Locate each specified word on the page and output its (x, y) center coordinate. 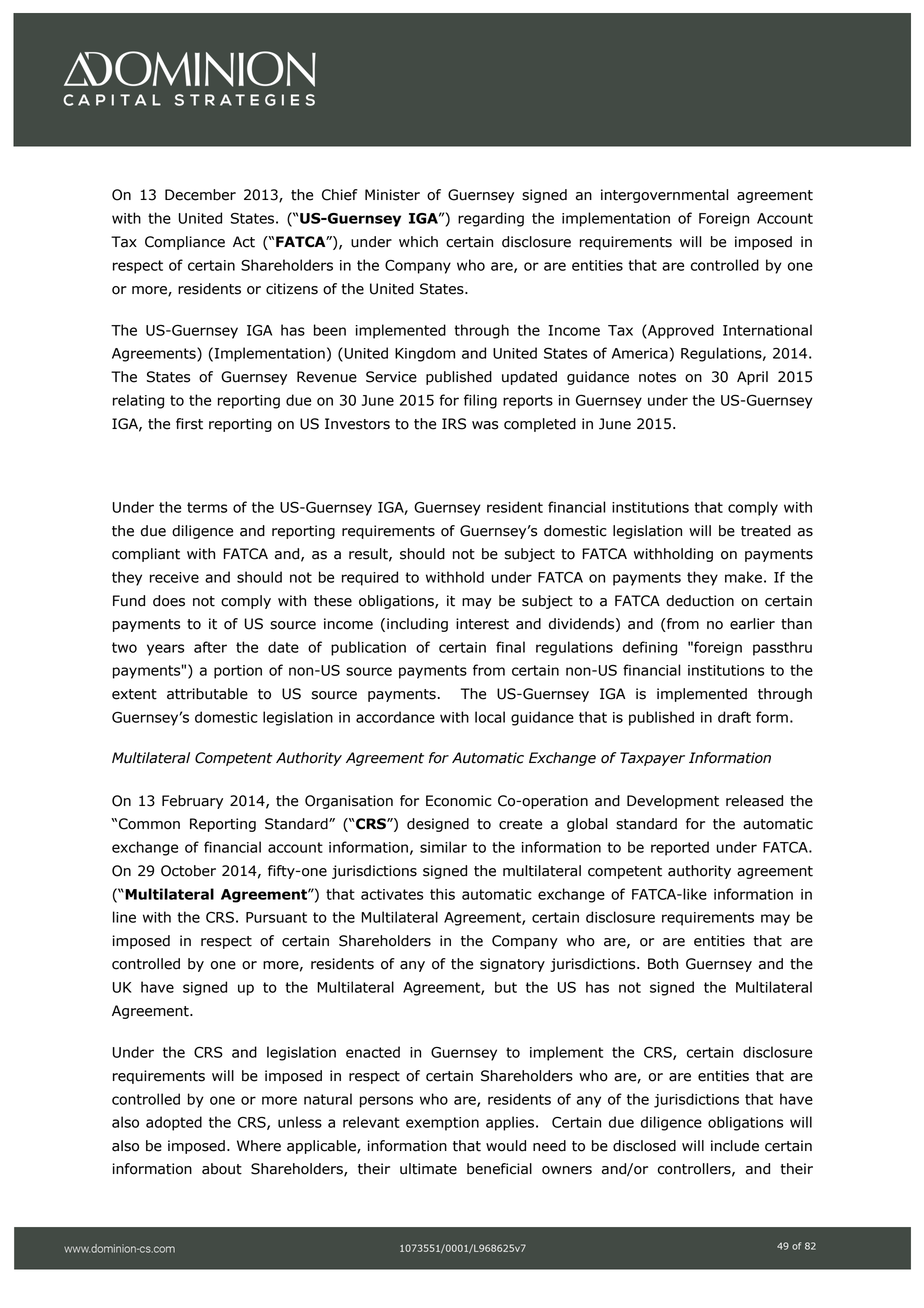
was (485, 425)
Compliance (185, 243)
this (442, 894)
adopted (174, 1123)
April (752, 378)
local (490, 717)
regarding (491, 219)
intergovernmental (664, 196)
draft (734, 717)
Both (663, 964)
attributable (207, 694)
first (189, 424)
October (188, 871)
